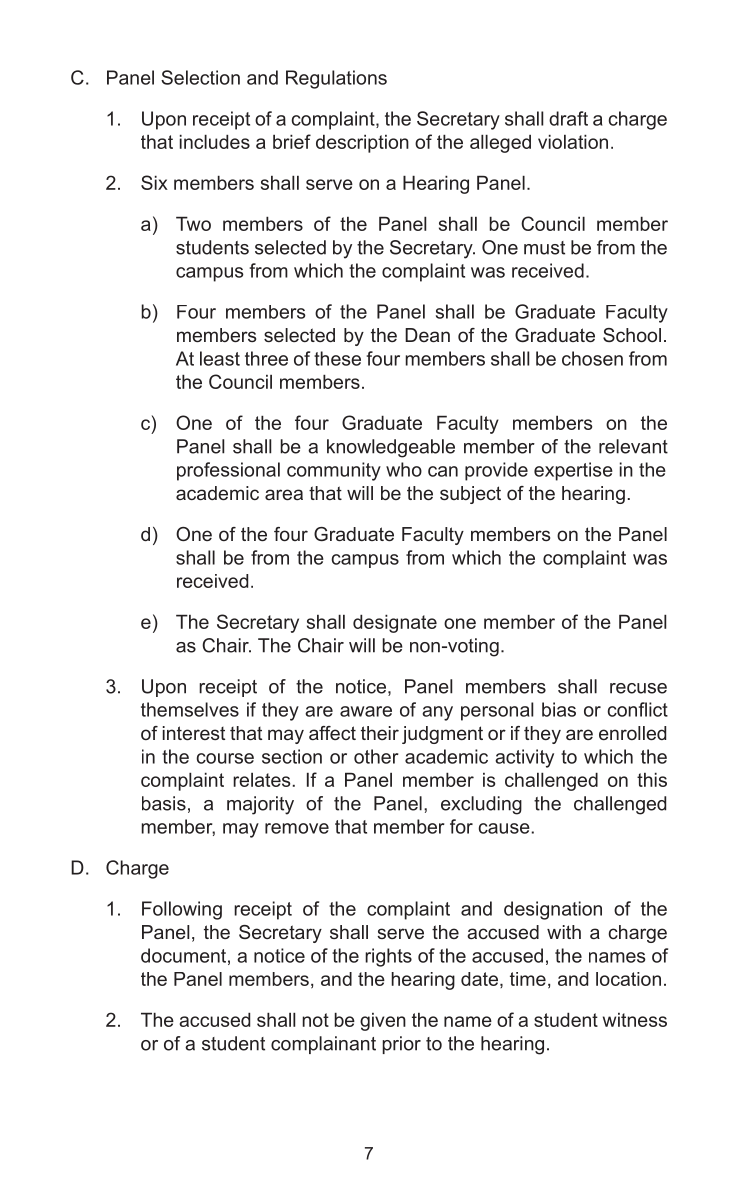 This screenshot has height=1194, width=738. What do you see at coordinates (568, 118) in the screenshot?
I see `draft` at bounding box center [568, 118].
